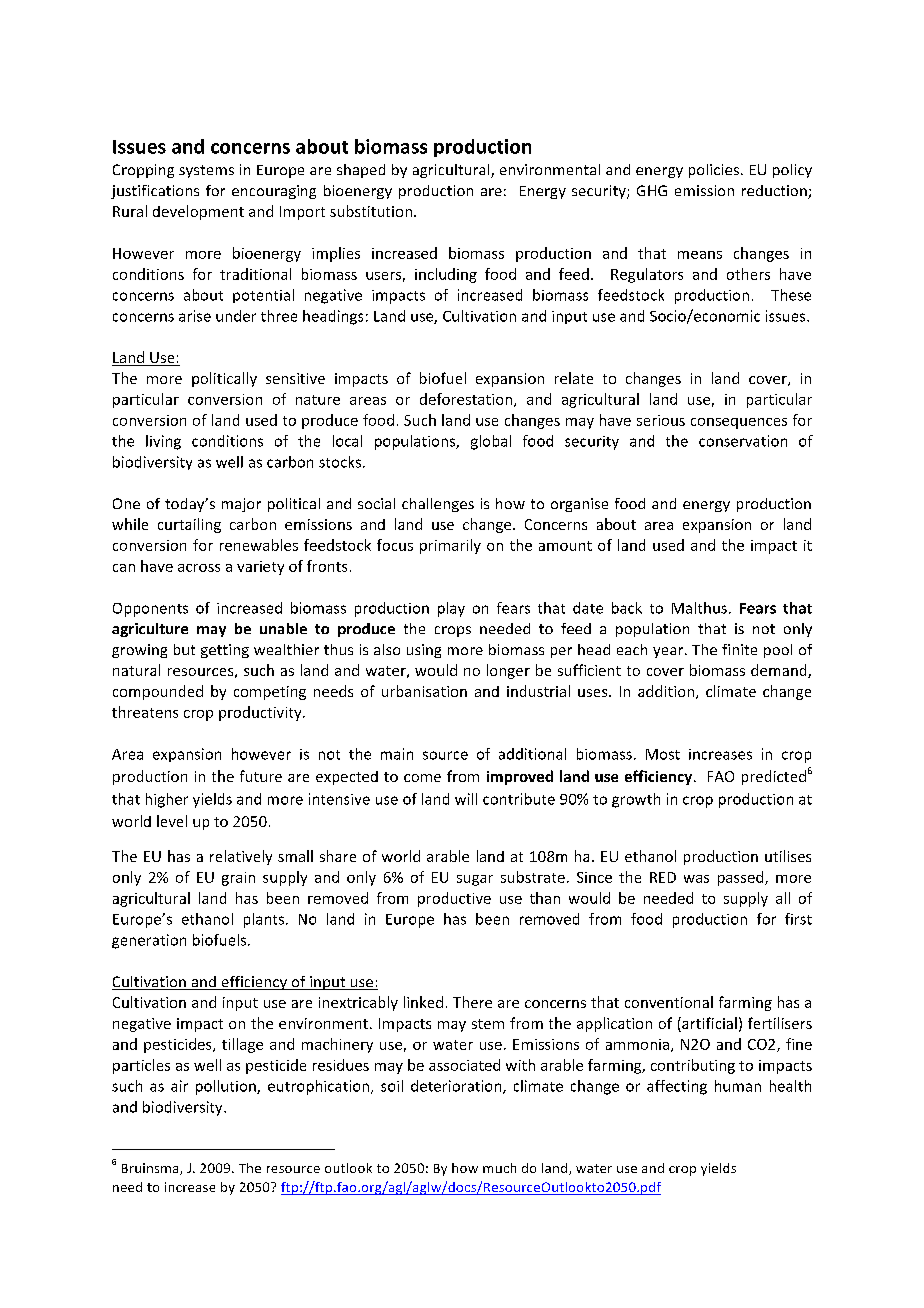 Image resolution: width=924 pixels, height=1308 pixels. I want to click on grain, so click(238, 879).
